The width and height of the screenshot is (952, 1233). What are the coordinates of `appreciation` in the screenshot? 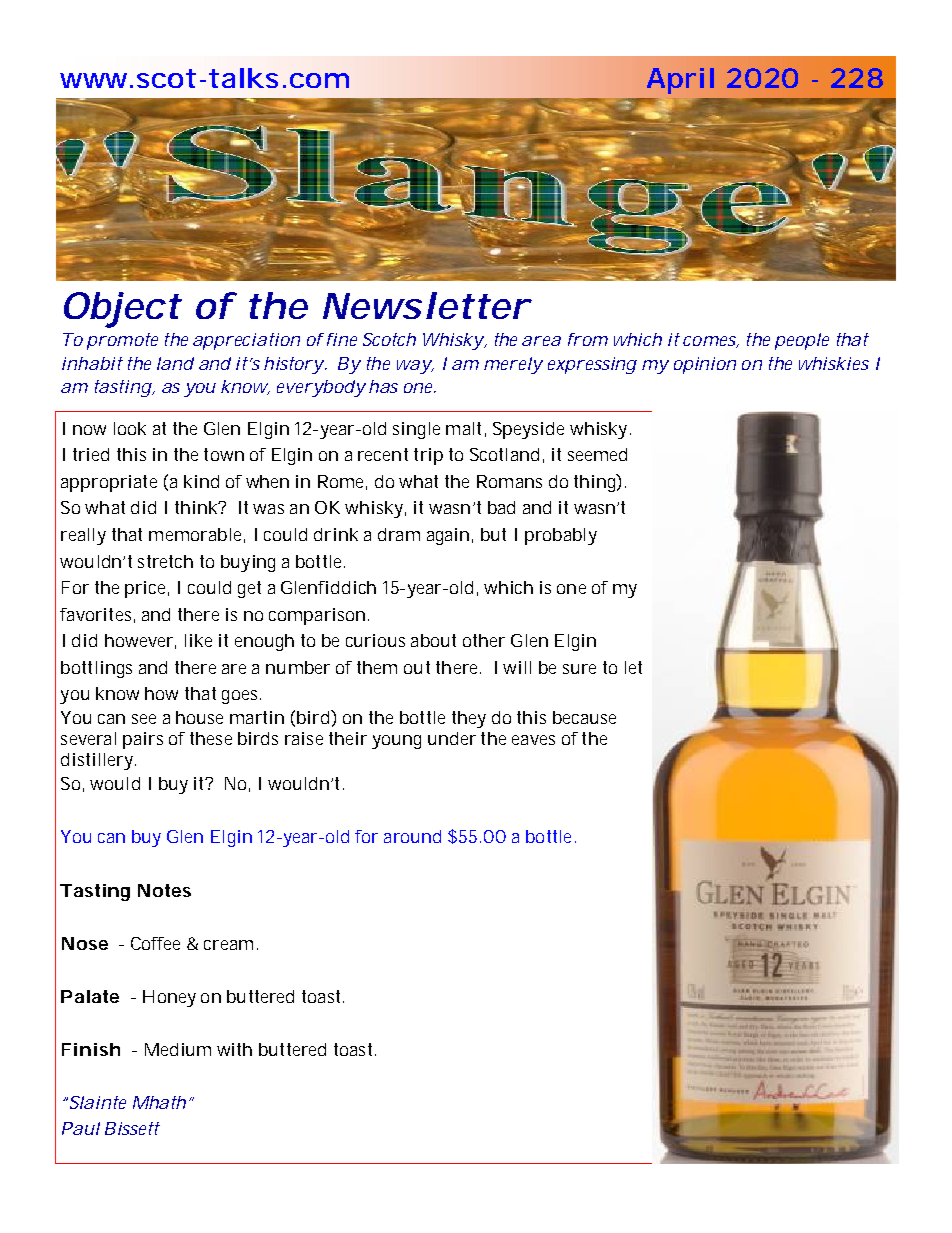 It's located at (245, 341).
